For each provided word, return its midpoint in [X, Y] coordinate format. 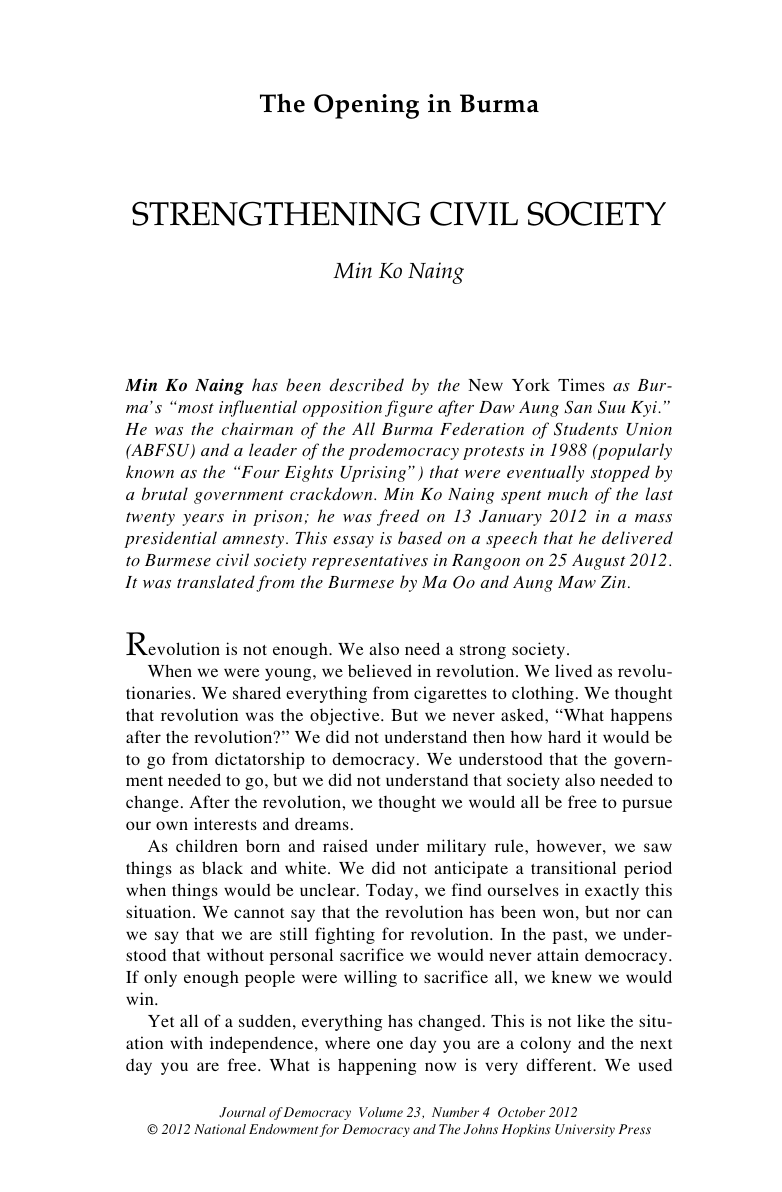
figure [409, 408]
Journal [242, 1112]
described [367, 385]
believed [380, 670]
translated [216, 582]
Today [391, 892]
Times [581, 384]
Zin [613, 582]
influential [258, 408]
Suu [611, 407]
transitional [573, 867]
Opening [366, 106]
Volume [381, 1112]
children [207, 845]
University [585, 1130]
